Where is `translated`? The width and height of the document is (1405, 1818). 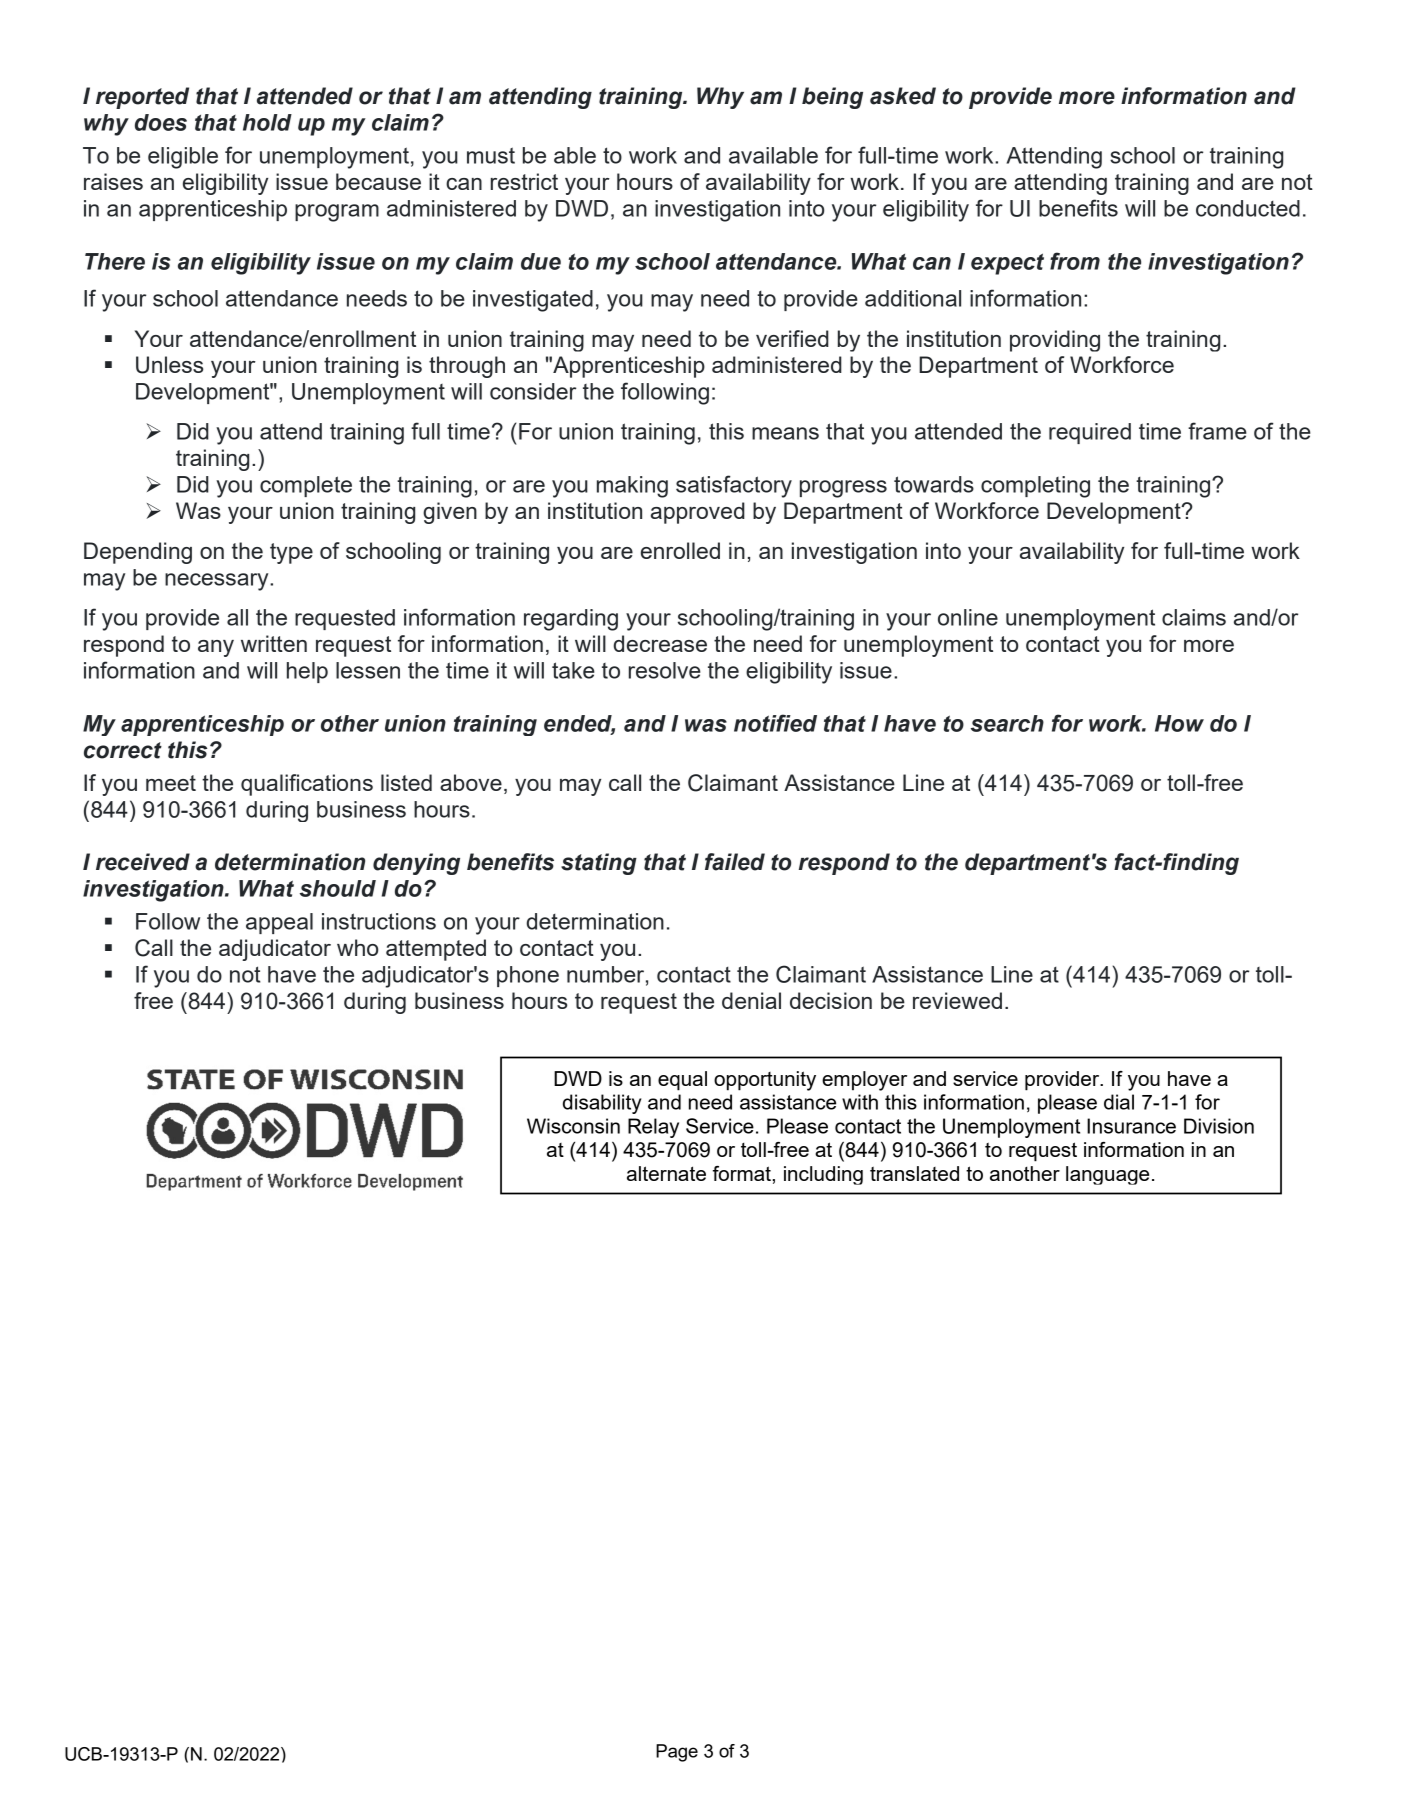
translated is located at coordinates (914, 1173).
